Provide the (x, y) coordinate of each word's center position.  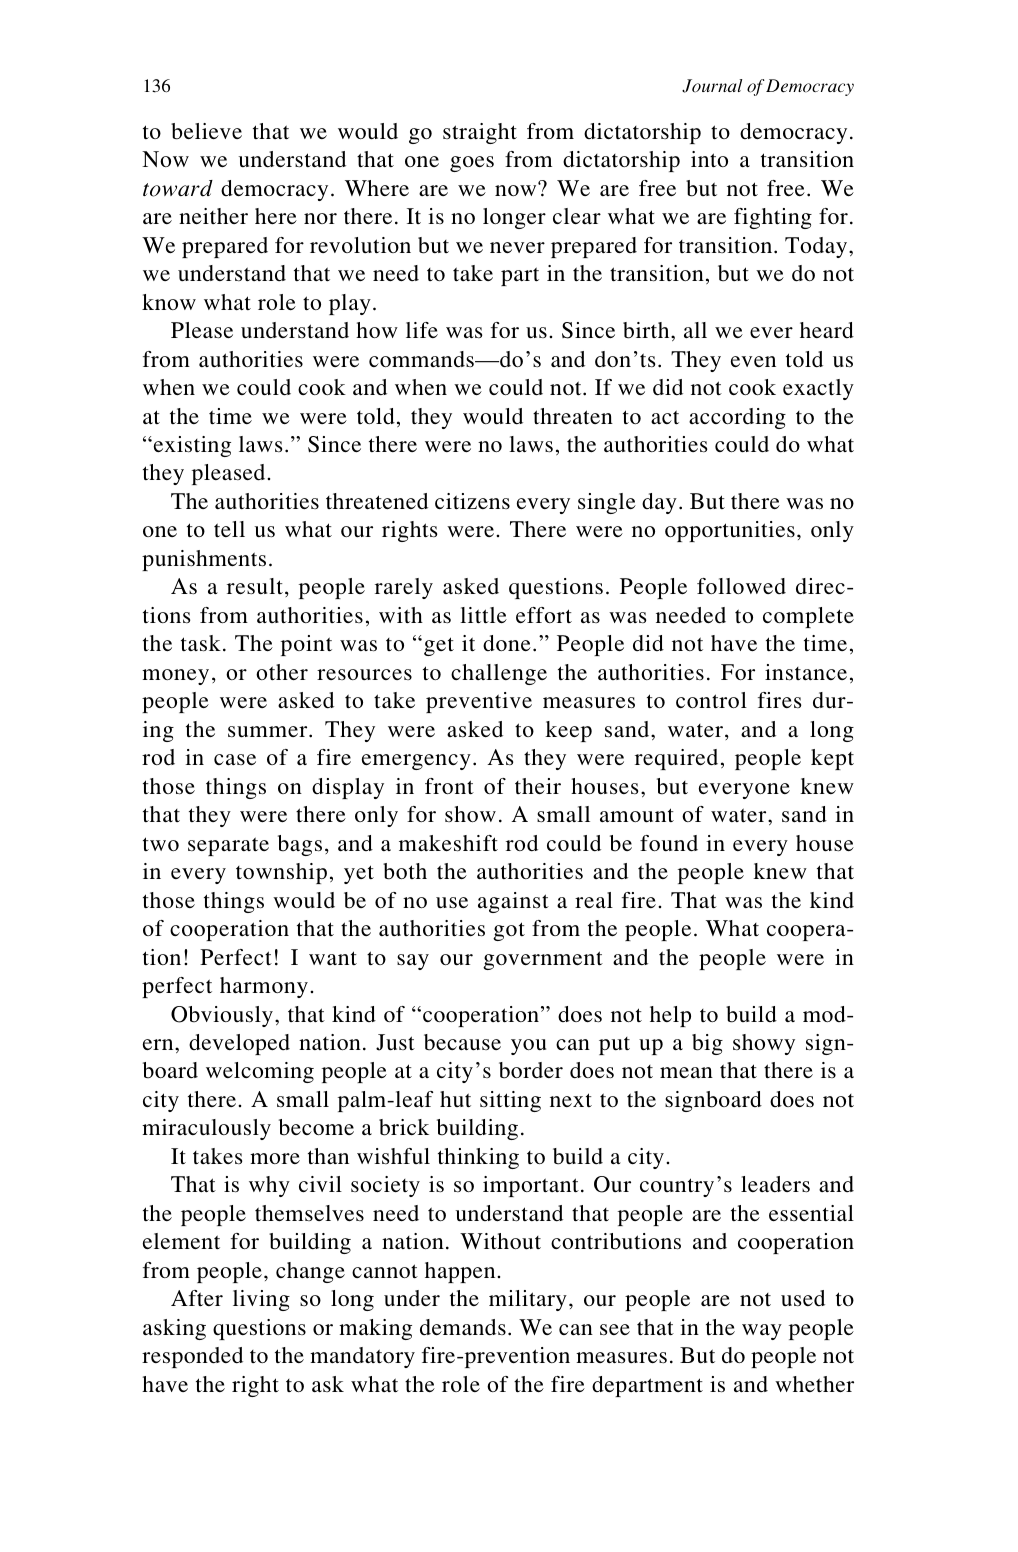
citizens (472, 501)
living (261, 1300)
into (709, 159)
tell (229, 529)
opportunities (730, 531)
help (670, 1016)
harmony (264, 987)
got (509, 931)
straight (480, 133)
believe (206, 131)
